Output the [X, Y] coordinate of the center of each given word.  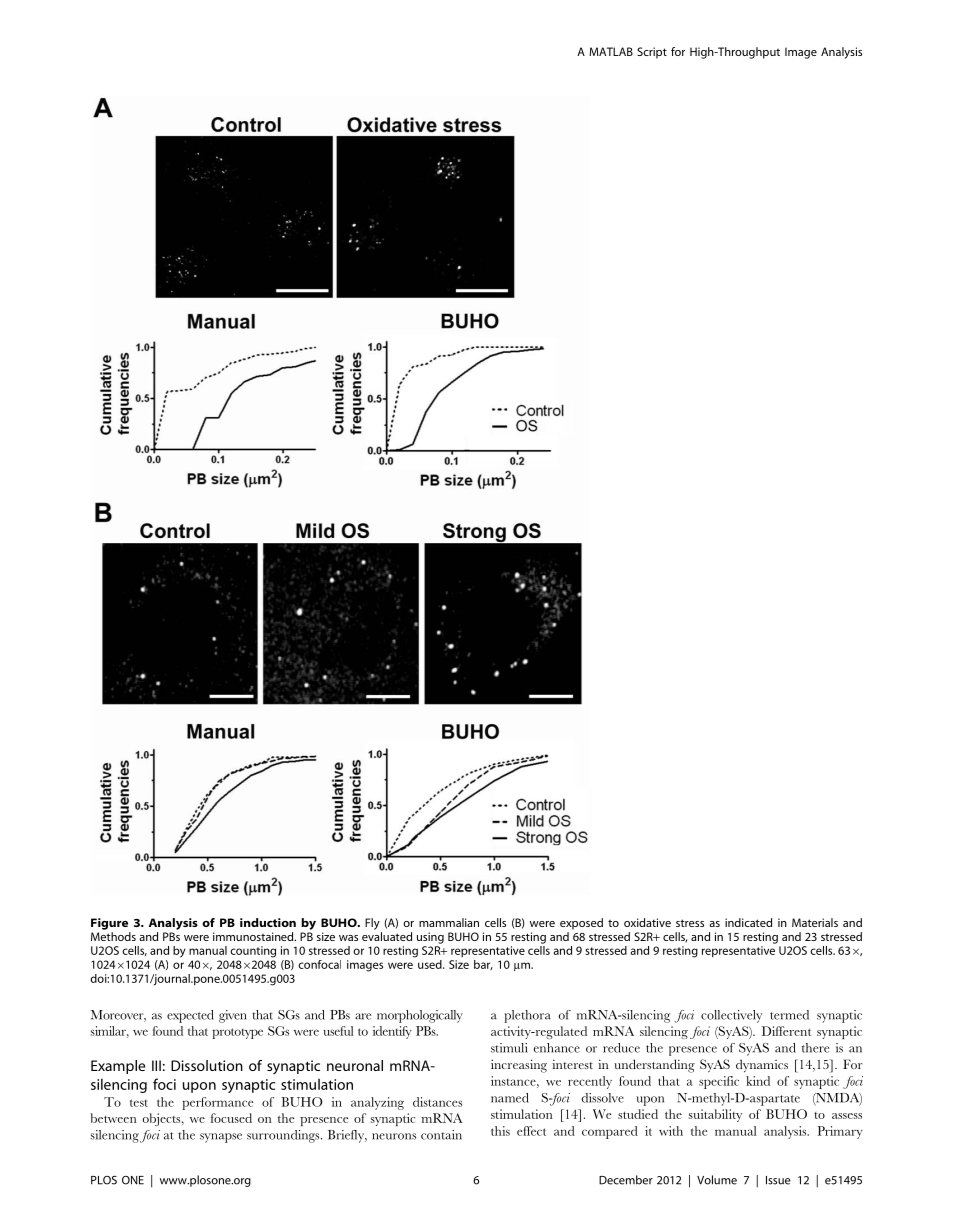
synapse [221, 1138]
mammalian [449, 922]
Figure [109, 924]
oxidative [647, 922]
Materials [815, 922]
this [500, 1131]
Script [652, 53]
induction [268, 922]
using [430, 938]
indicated [748, 922]
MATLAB [611, 51]
